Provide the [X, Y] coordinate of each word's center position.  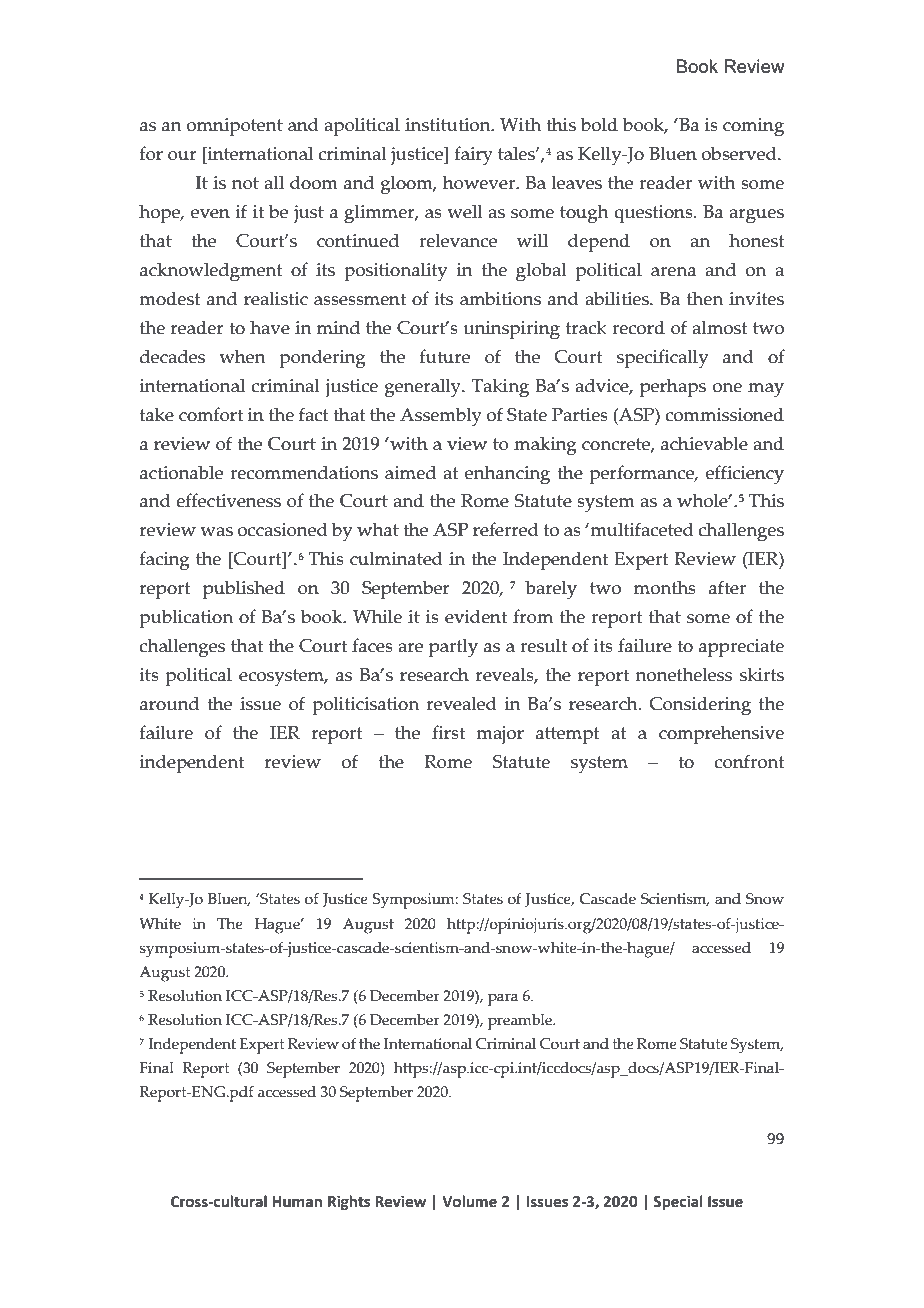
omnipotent [235, 127]
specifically [662, 359]
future [445, 356]
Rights [349, 1202]
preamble [521, 1022]
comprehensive [721, 735]
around [169, 703]
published [244, 590]
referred [506, 529]
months [665, 587]
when [242, 356]
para [503, 999]
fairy [474, 156]
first [448, 732]
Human [297, 1202]
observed [740, 153]
